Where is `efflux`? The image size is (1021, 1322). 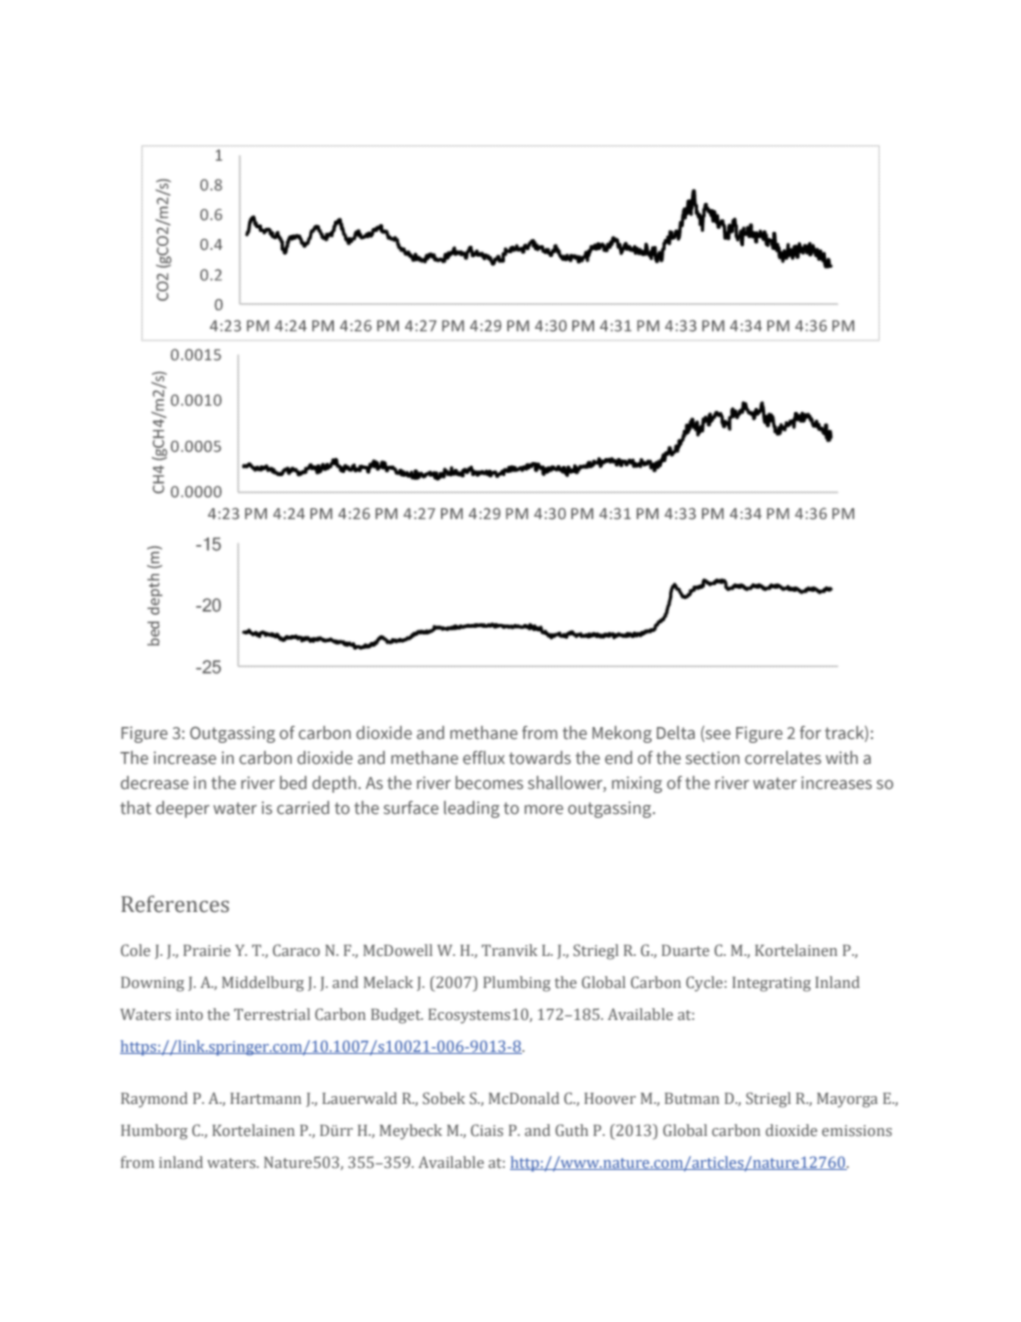 efflux is located at coordinates (484, 757).
